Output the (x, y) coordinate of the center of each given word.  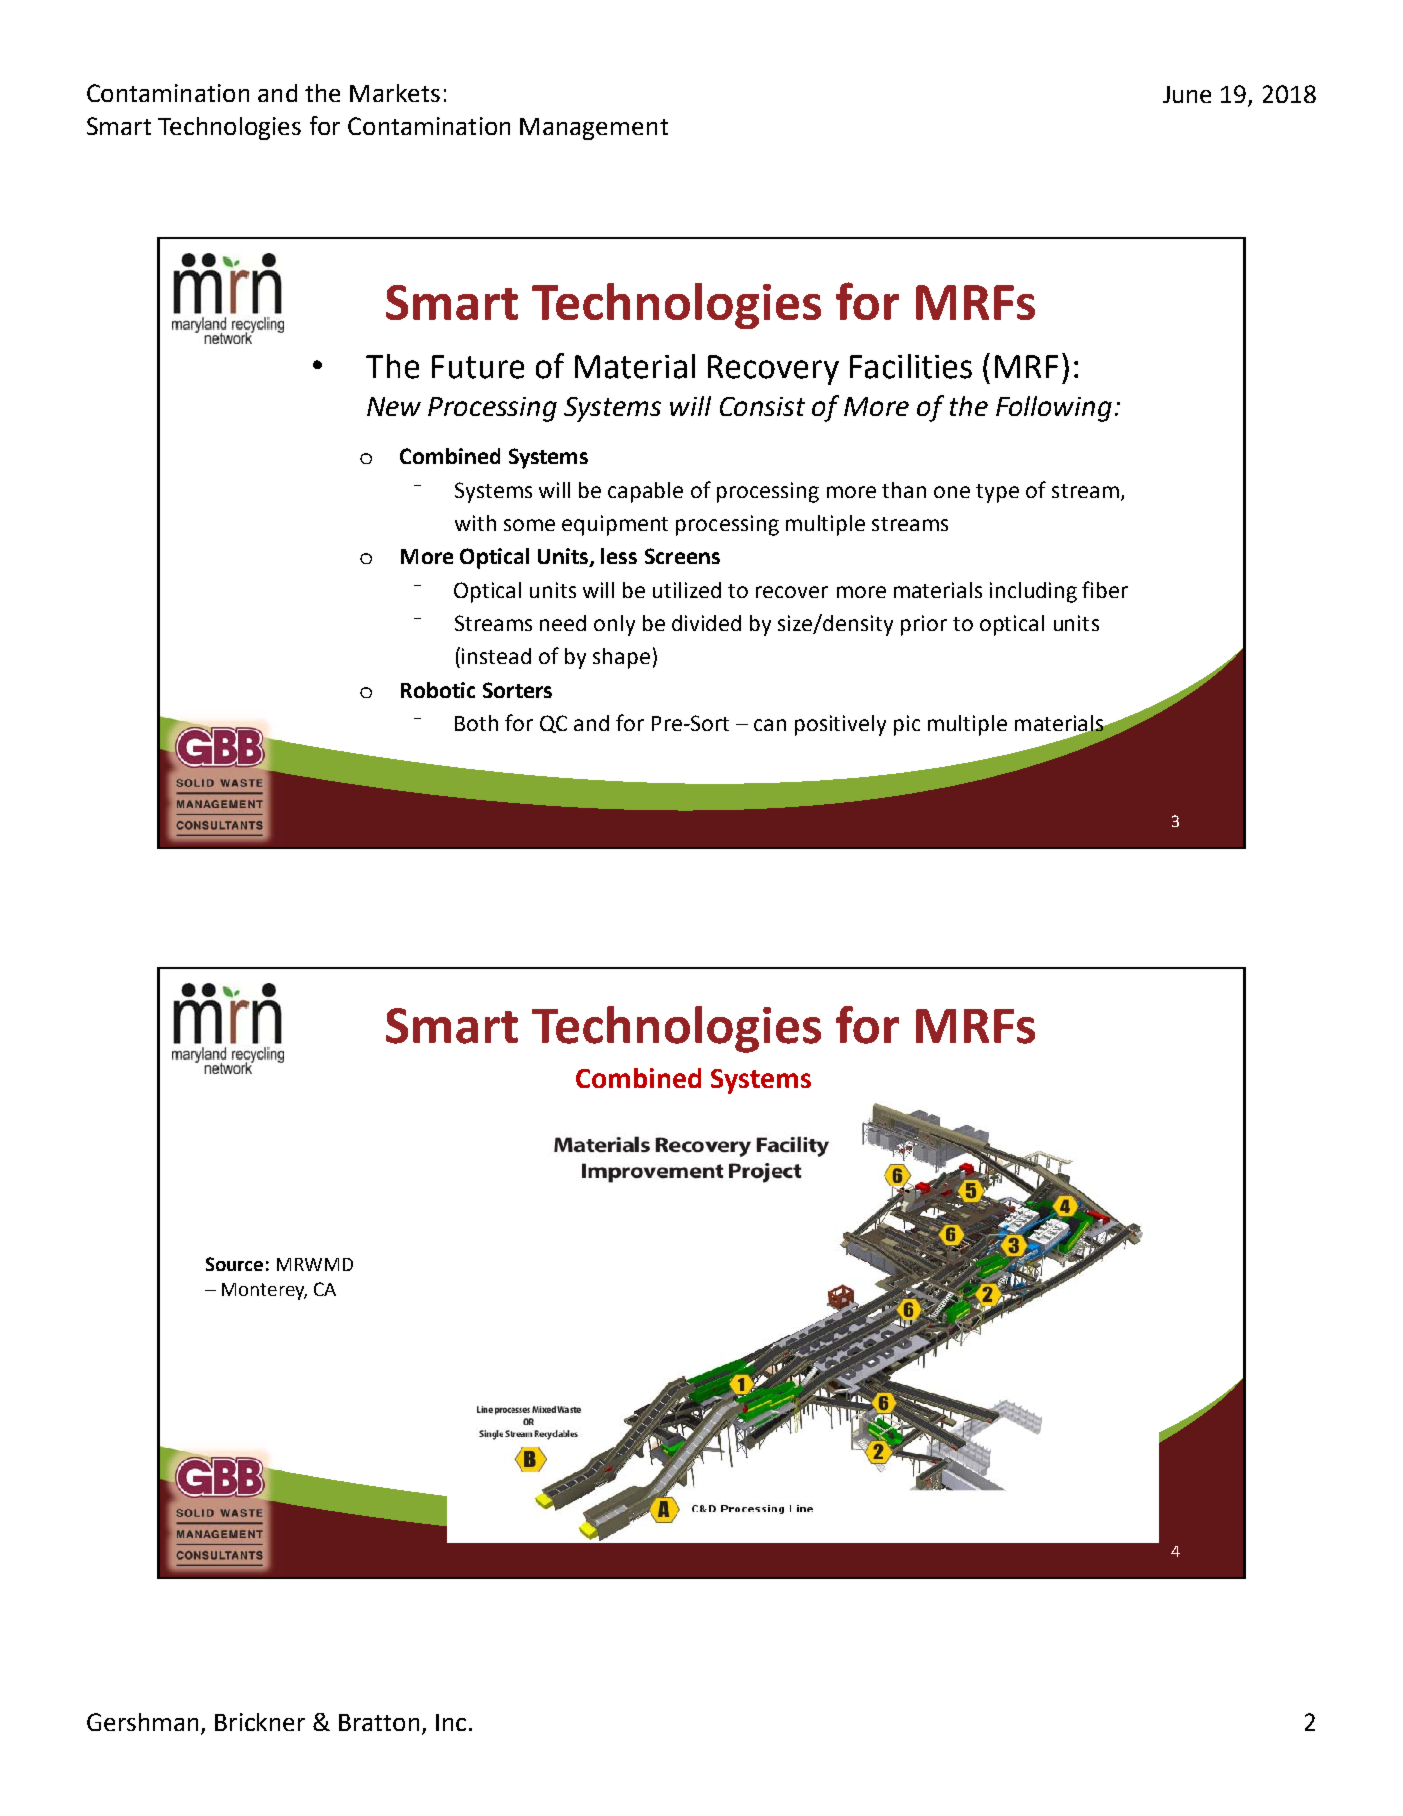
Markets (395, 93)
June (1187, 94)
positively (840, 725)
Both (476, 723)
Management (594, 129)
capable (645, 492)
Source (234, 1264)
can (770, 725)
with (475, 523)
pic (907, 725)
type (997, 493)
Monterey (264, 1291)
